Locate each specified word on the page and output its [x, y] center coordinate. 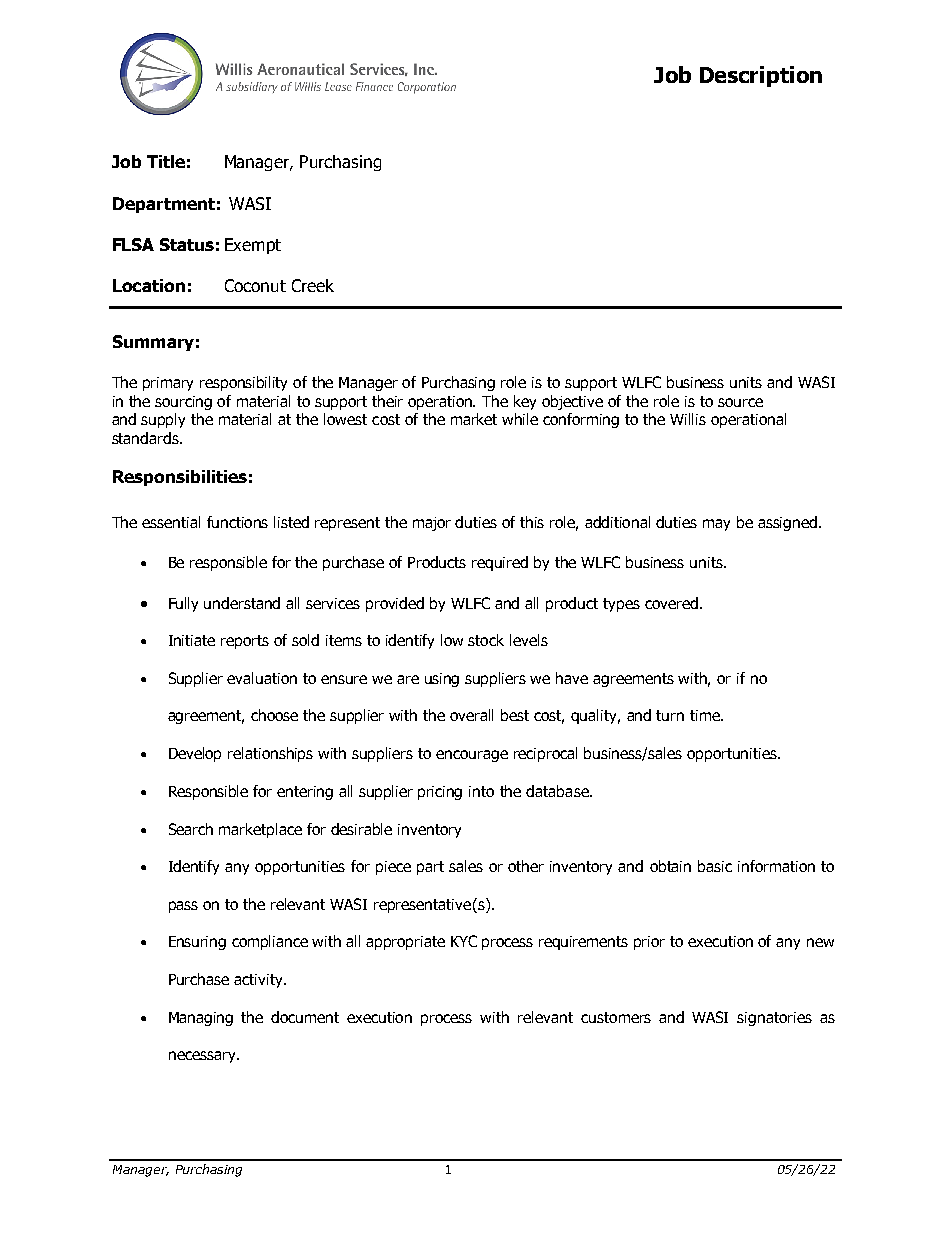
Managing [201, 1019]
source [740, 402]
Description [761, 76]
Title [166, 161]
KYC [464, 941]
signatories [774, 1019]
